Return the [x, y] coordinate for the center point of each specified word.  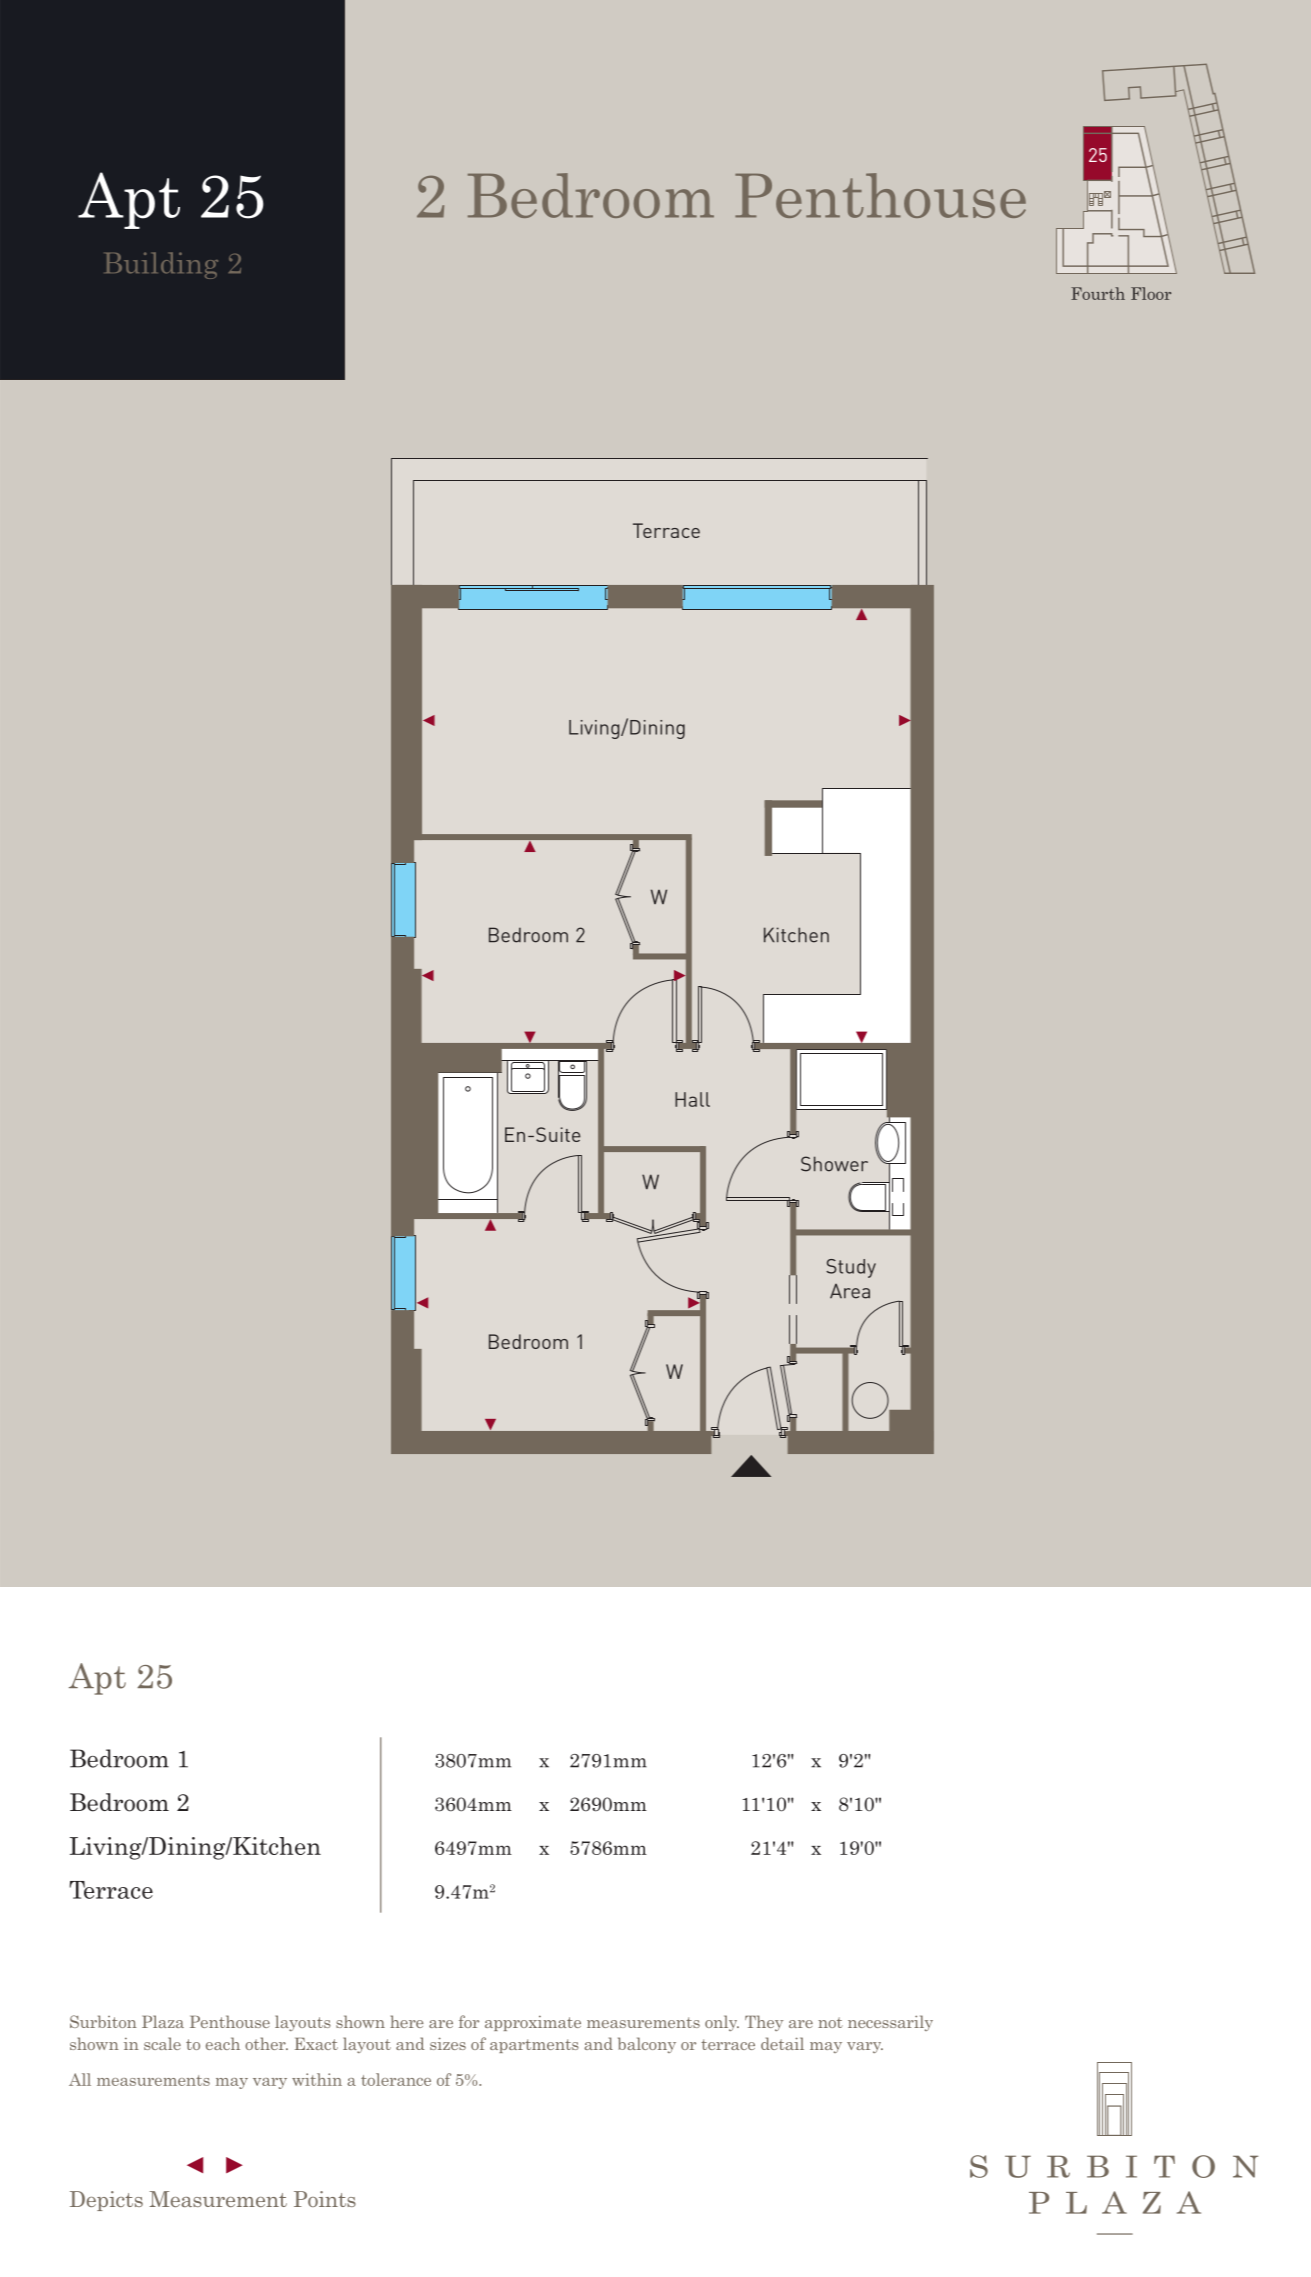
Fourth [1098, 293]
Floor [1151, 293]
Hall [692, 1099]
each [223, 2043]
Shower [834, 1164]
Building [162, 265]
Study [851, 1268]
